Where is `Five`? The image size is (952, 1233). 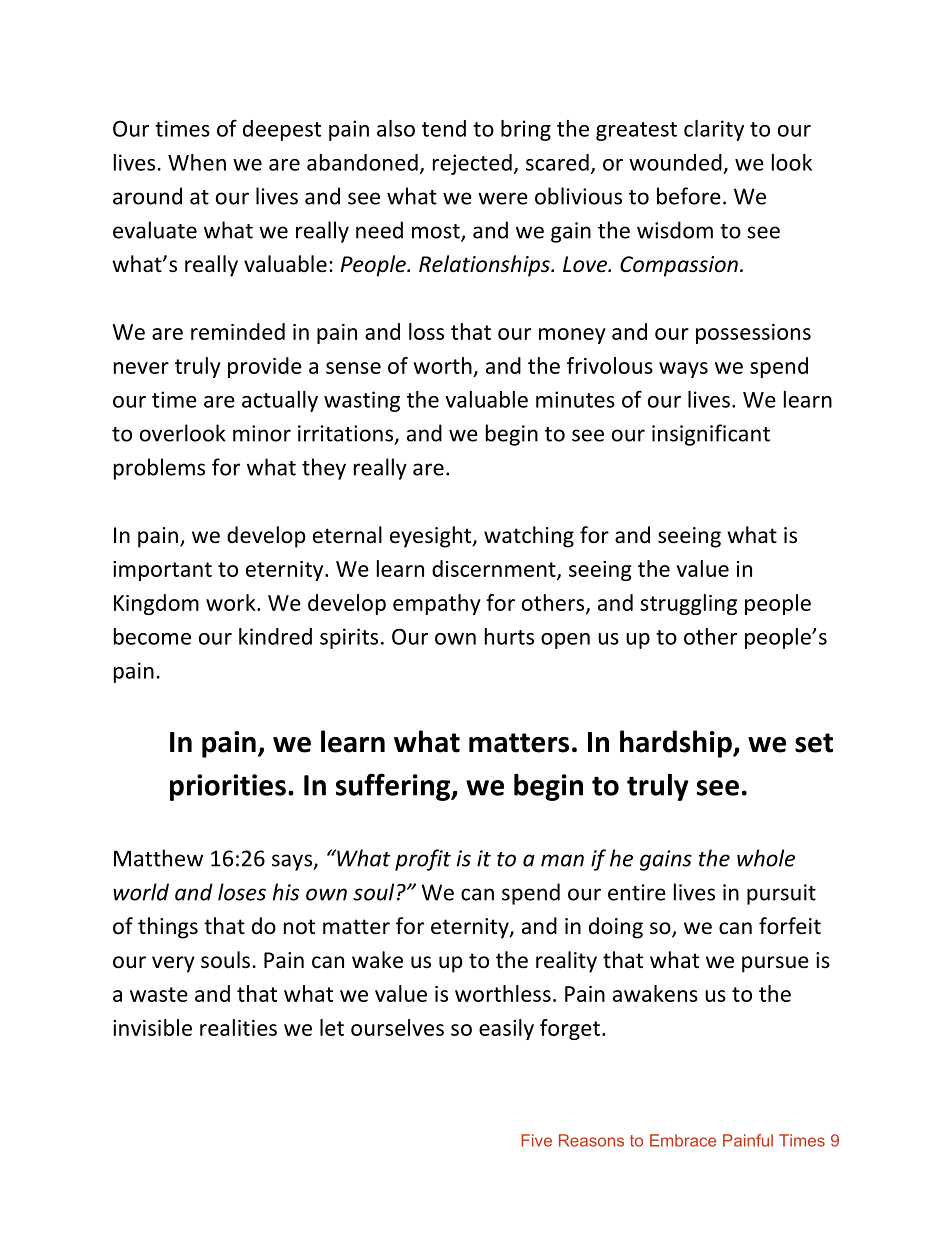 Five is located at coordinates (536, 1140).
